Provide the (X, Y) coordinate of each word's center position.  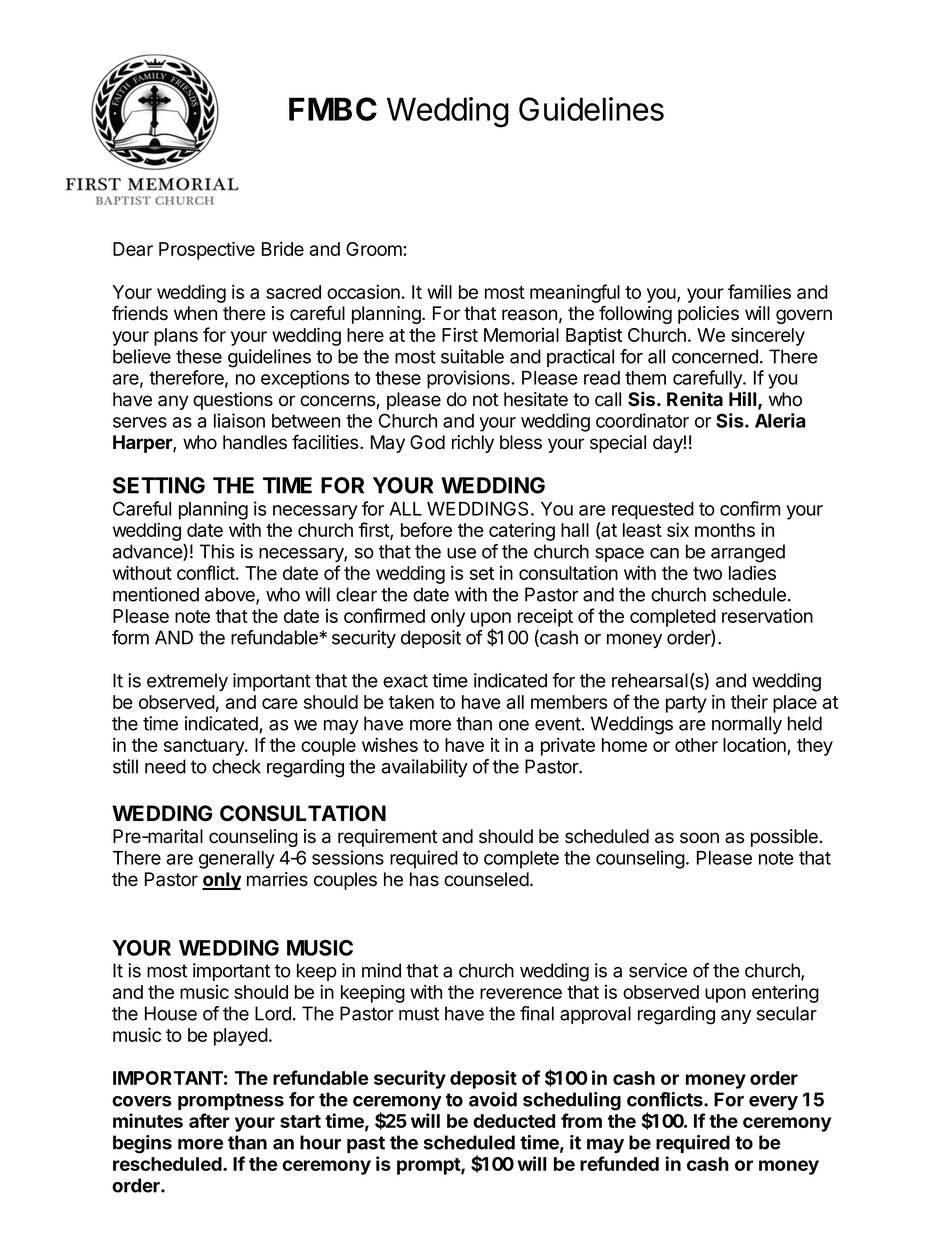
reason (529, 315)
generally (237, 860)
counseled (486, 879)
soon (699, 838)
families (759, 291)
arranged (748, 553)
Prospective (207, 250)
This (217, 551)
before (426, 529)
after (209, 1120)
